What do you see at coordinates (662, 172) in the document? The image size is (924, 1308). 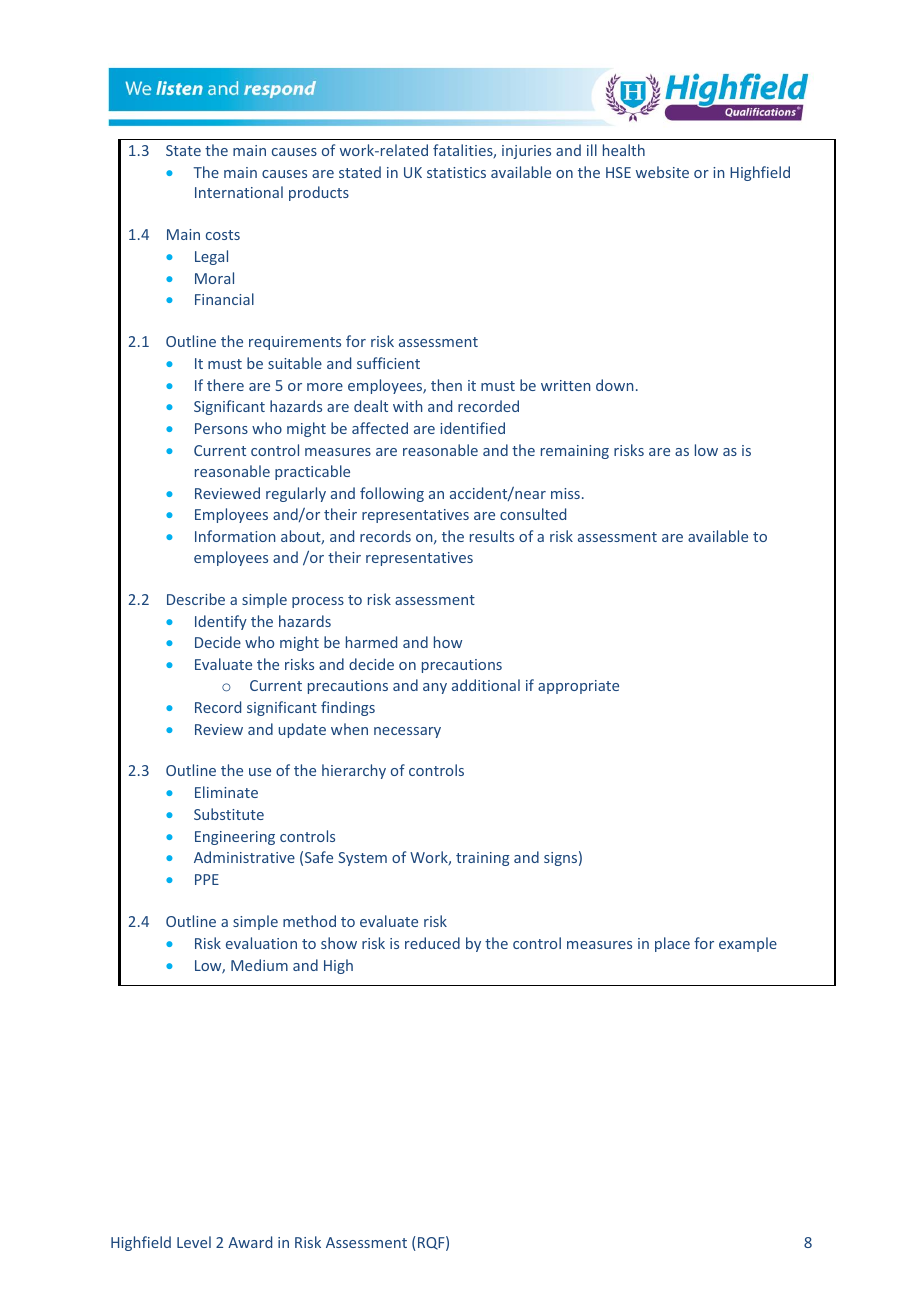 I see `website` at bounding box center [662, 172].
